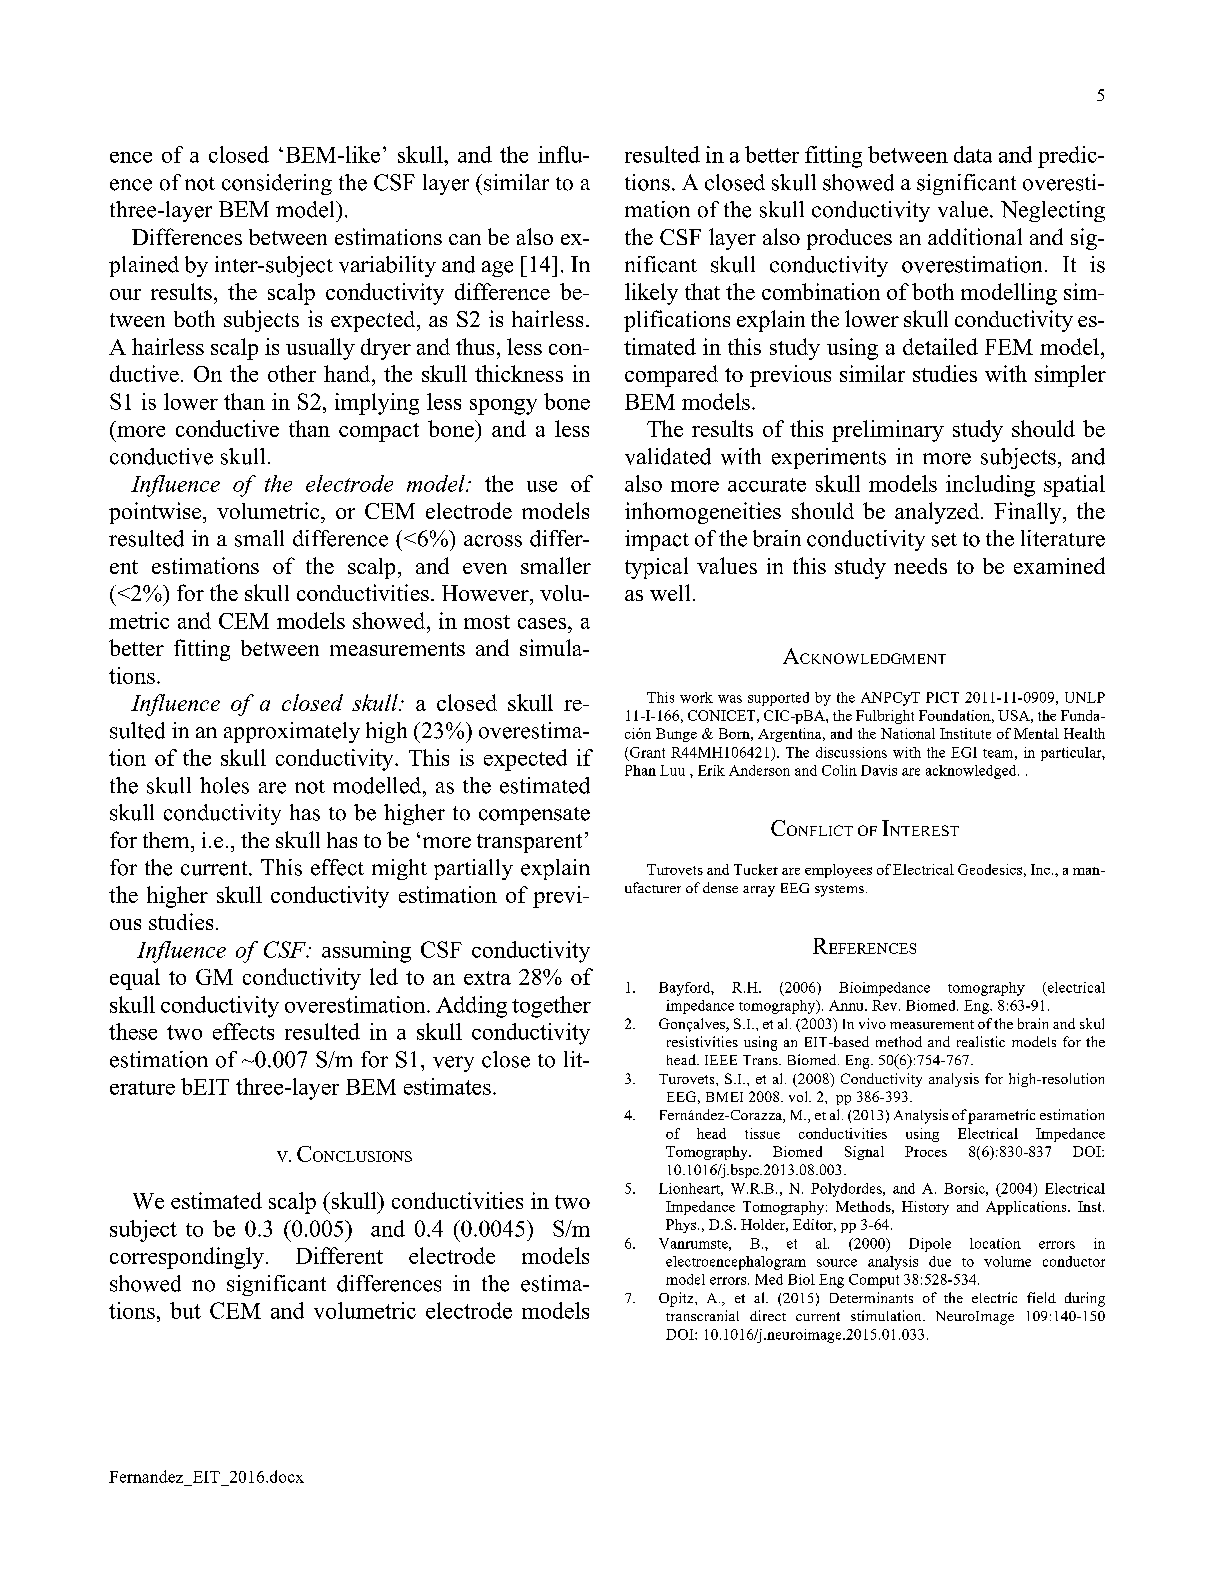  Describe the element at coordinates (677, 1299) in the screenshot. I see `Opitz` at that location.
